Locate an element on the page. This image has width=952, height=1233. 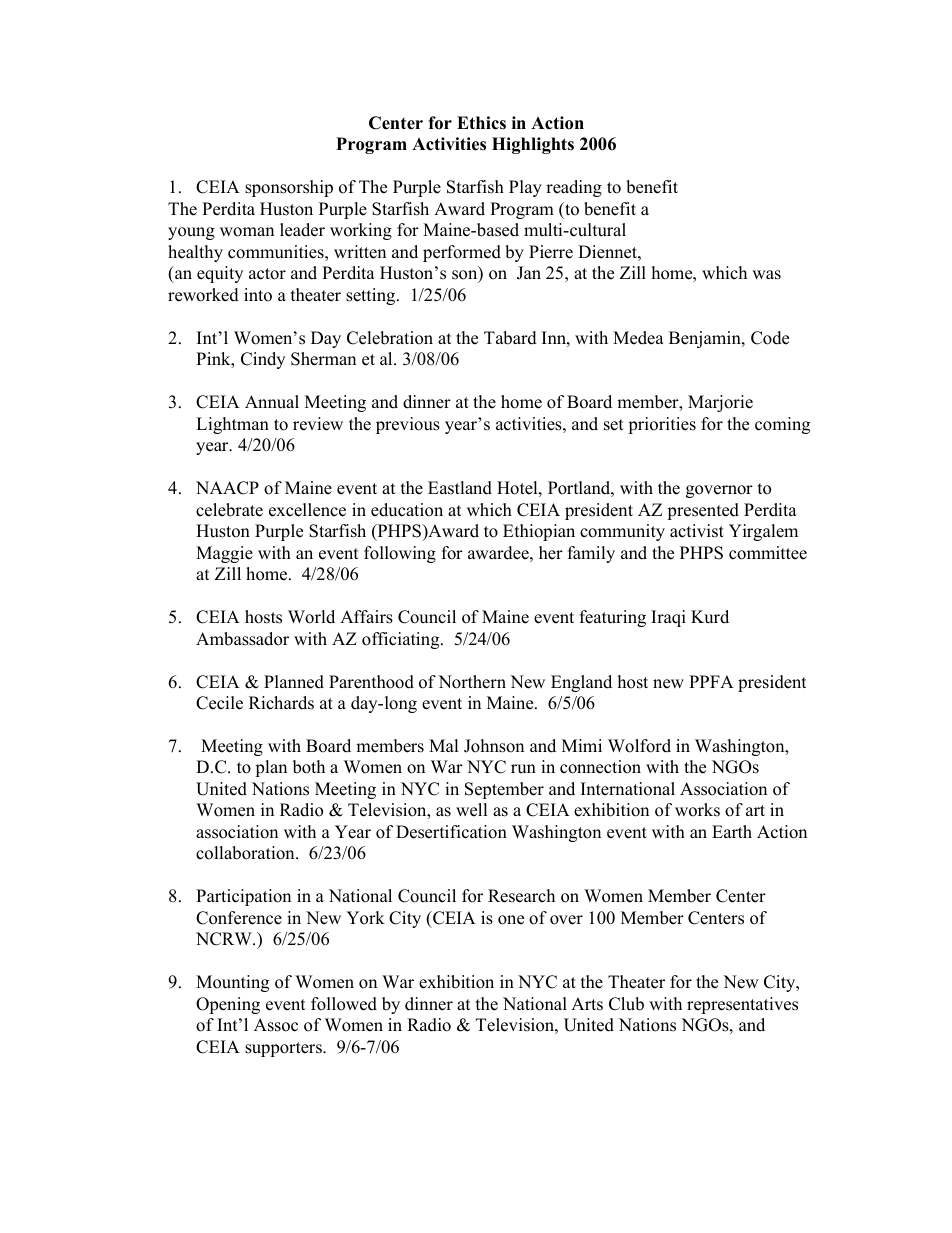
Kurd is located at coordinates (710, 617).
